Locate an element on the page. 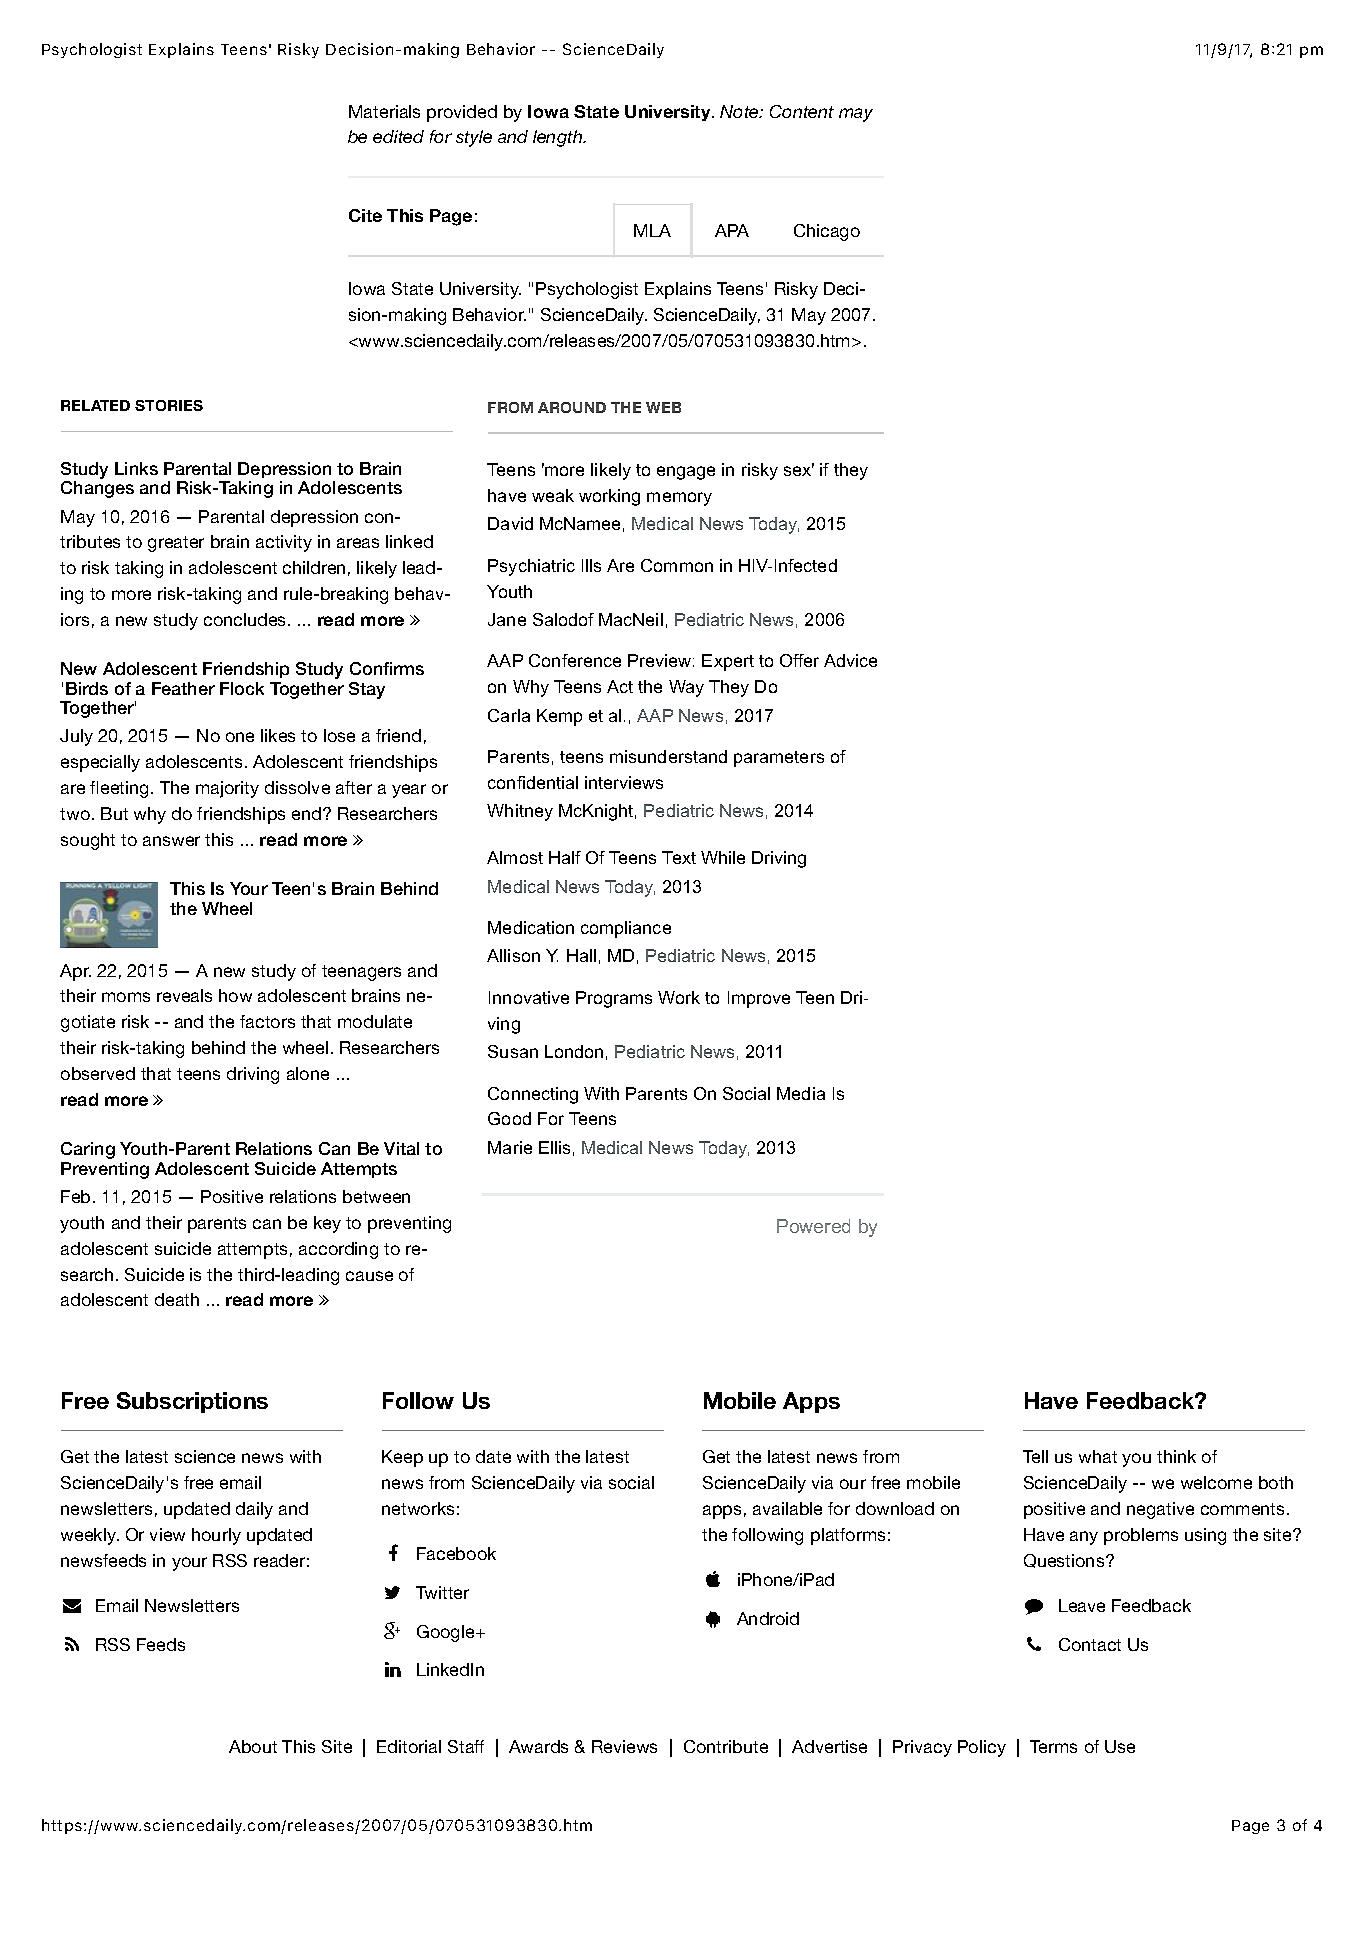 Image resolution: width=1366 pixels, height=1933 pixels. Contact is located at coordinates (1090, 1644).
